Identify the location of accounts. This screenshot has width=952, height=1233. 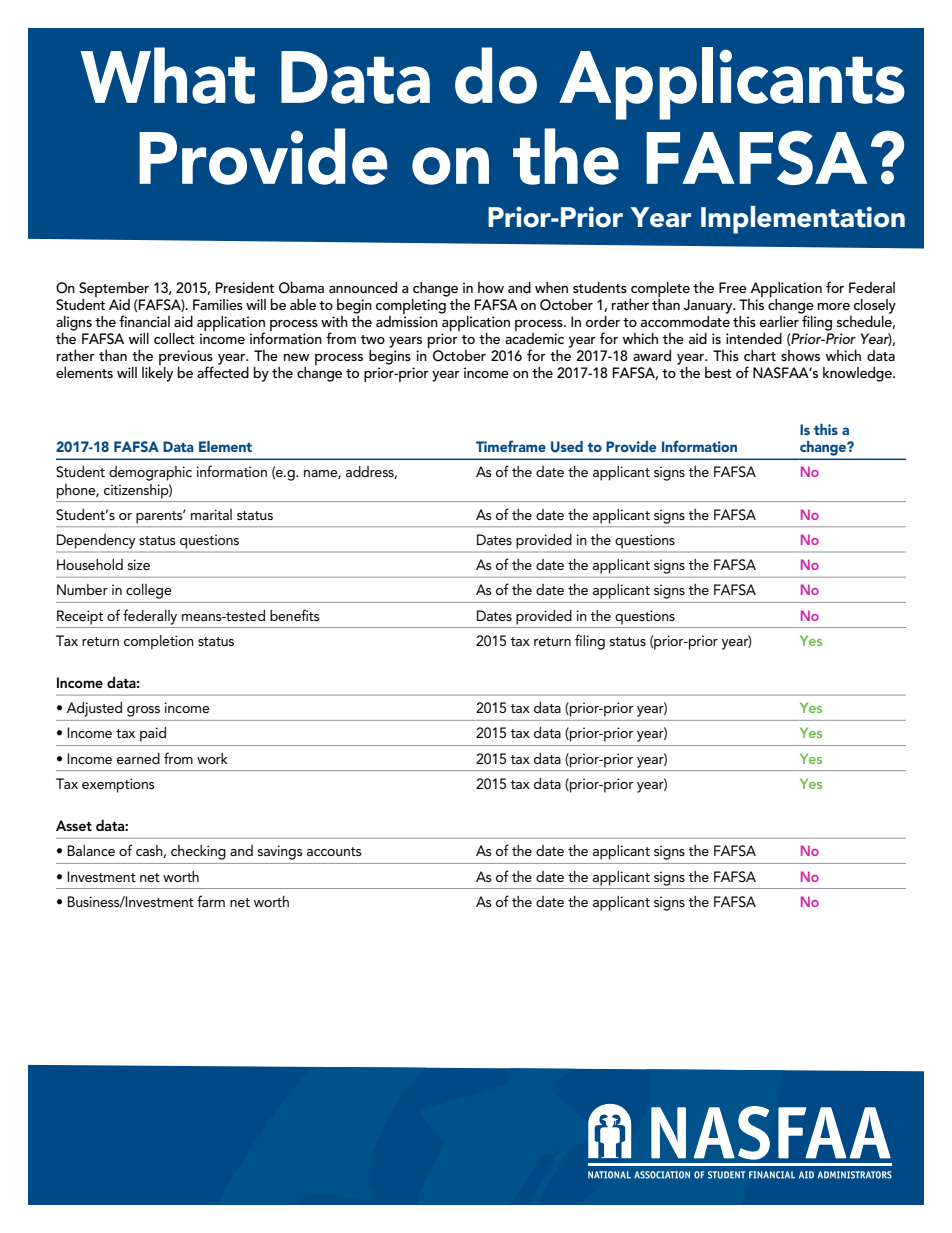
(334, 851).
